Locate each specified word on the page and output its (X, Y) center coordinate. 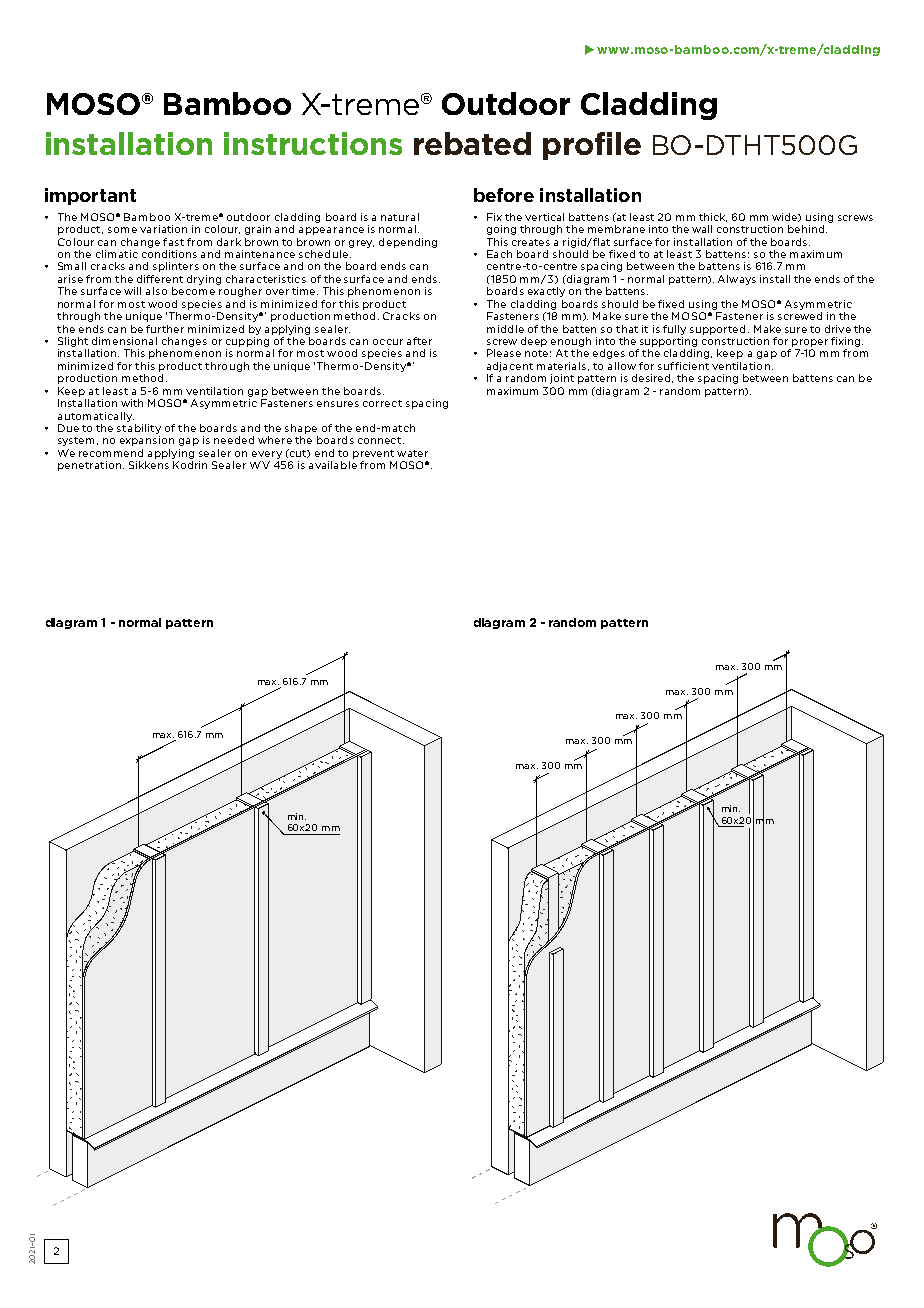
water (412, 453)
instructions (313, 143)
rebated (472, 143)
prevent (373, 454)
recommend (111, 453)
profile (592, 146)
